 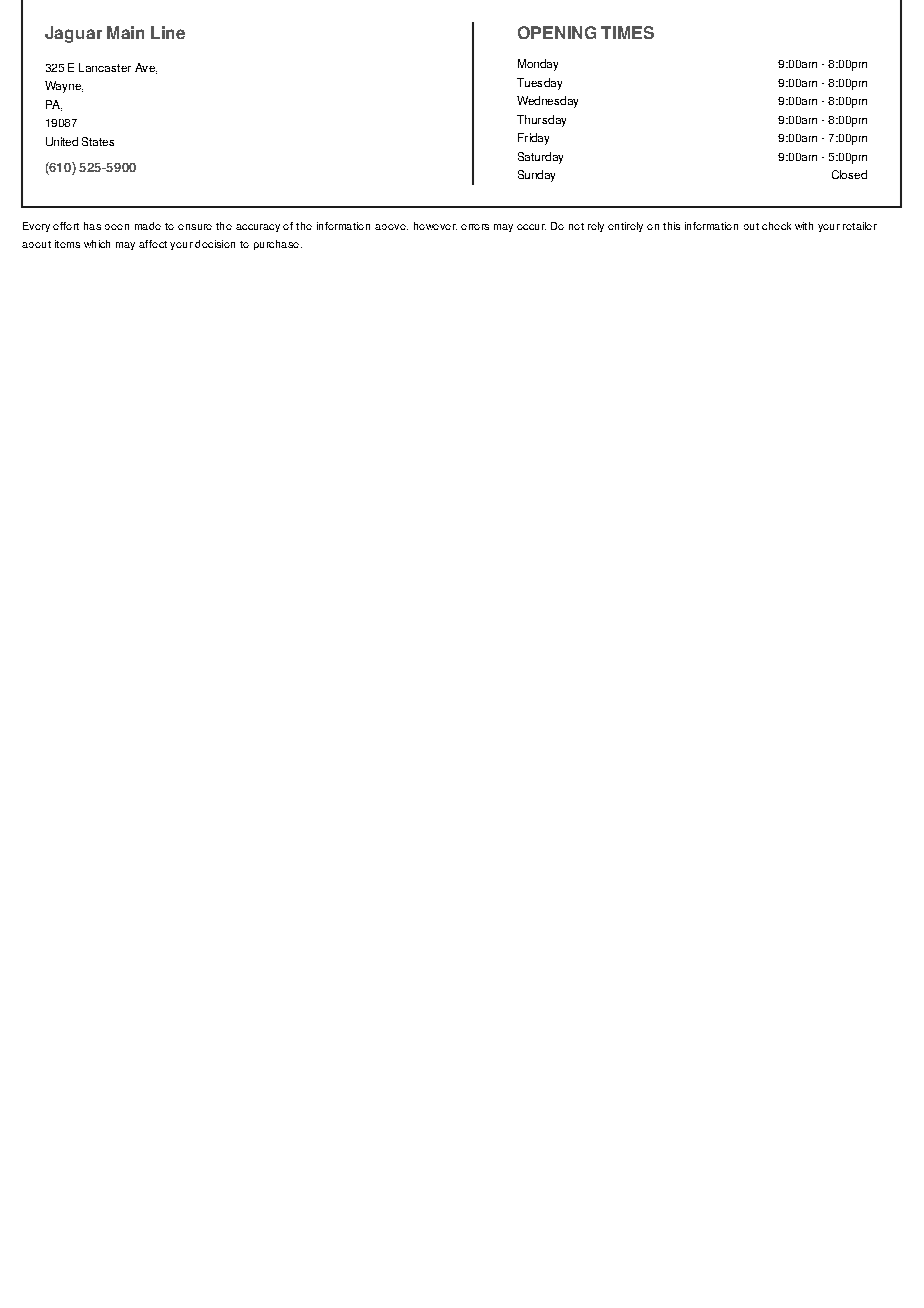 I want to click on Monday, so click(x=538, y=65).
